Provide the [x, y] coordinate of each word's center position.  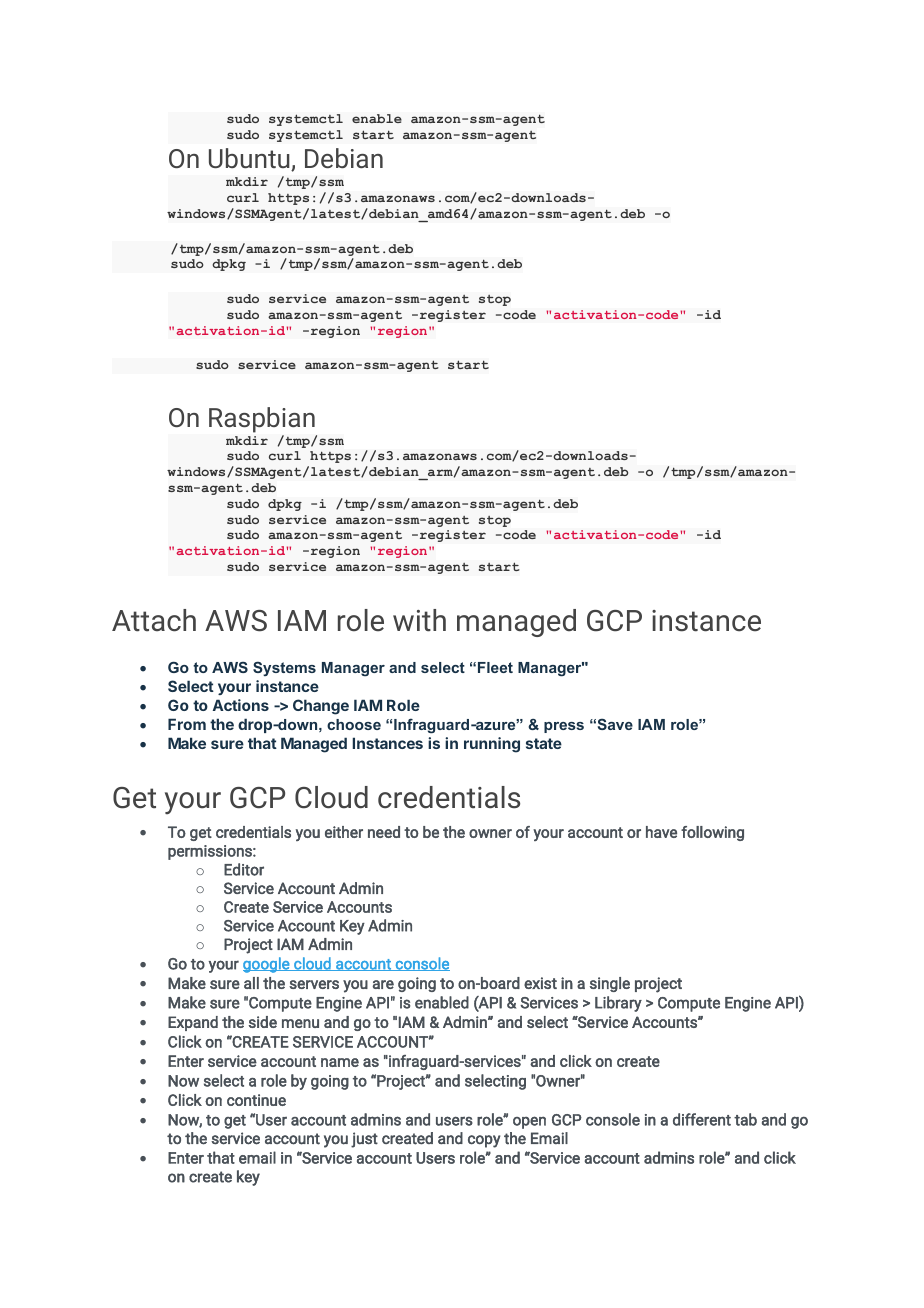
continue [256, 1100]
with [419, 620]
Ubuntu [250, 159]
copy [484, 1141]
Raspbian [262, 420]
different [702, 1119]
